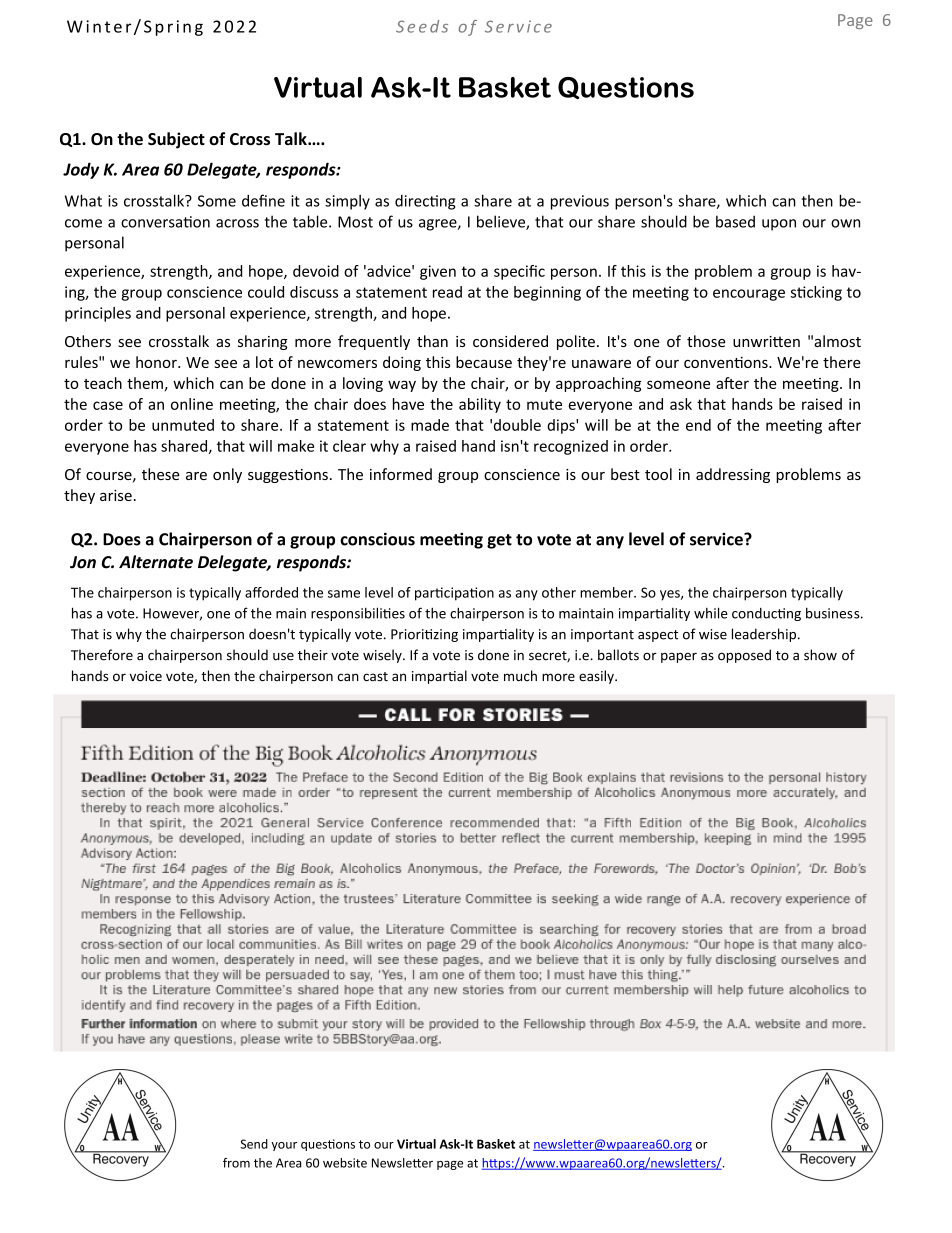  What do you see at coordinates (236, 1163) in the screenshot?
I see `from` at bounding box center [236, 1163].
